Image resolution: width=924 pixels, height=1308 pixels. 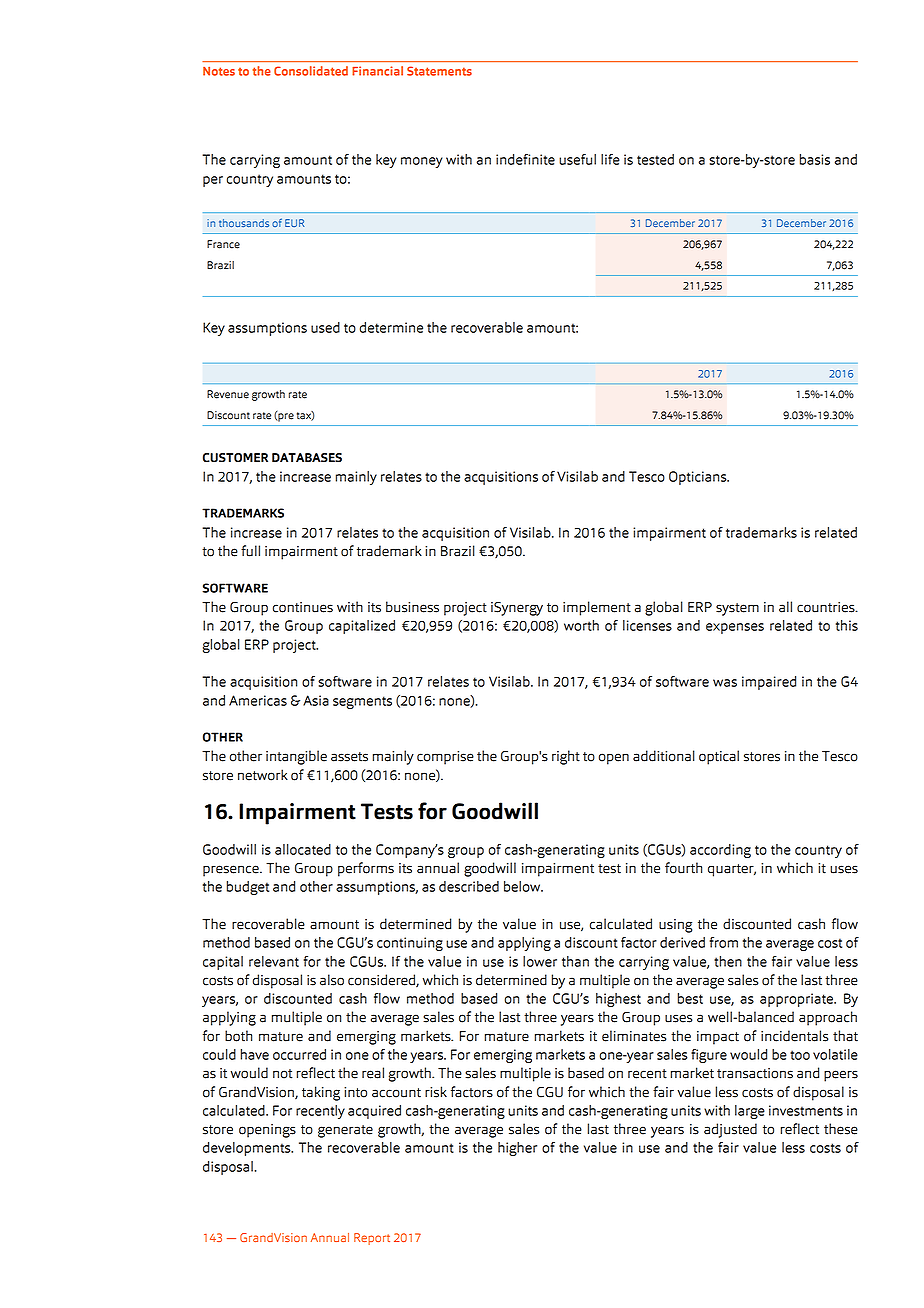 I want to click on used, so click(x=325, y=327).
